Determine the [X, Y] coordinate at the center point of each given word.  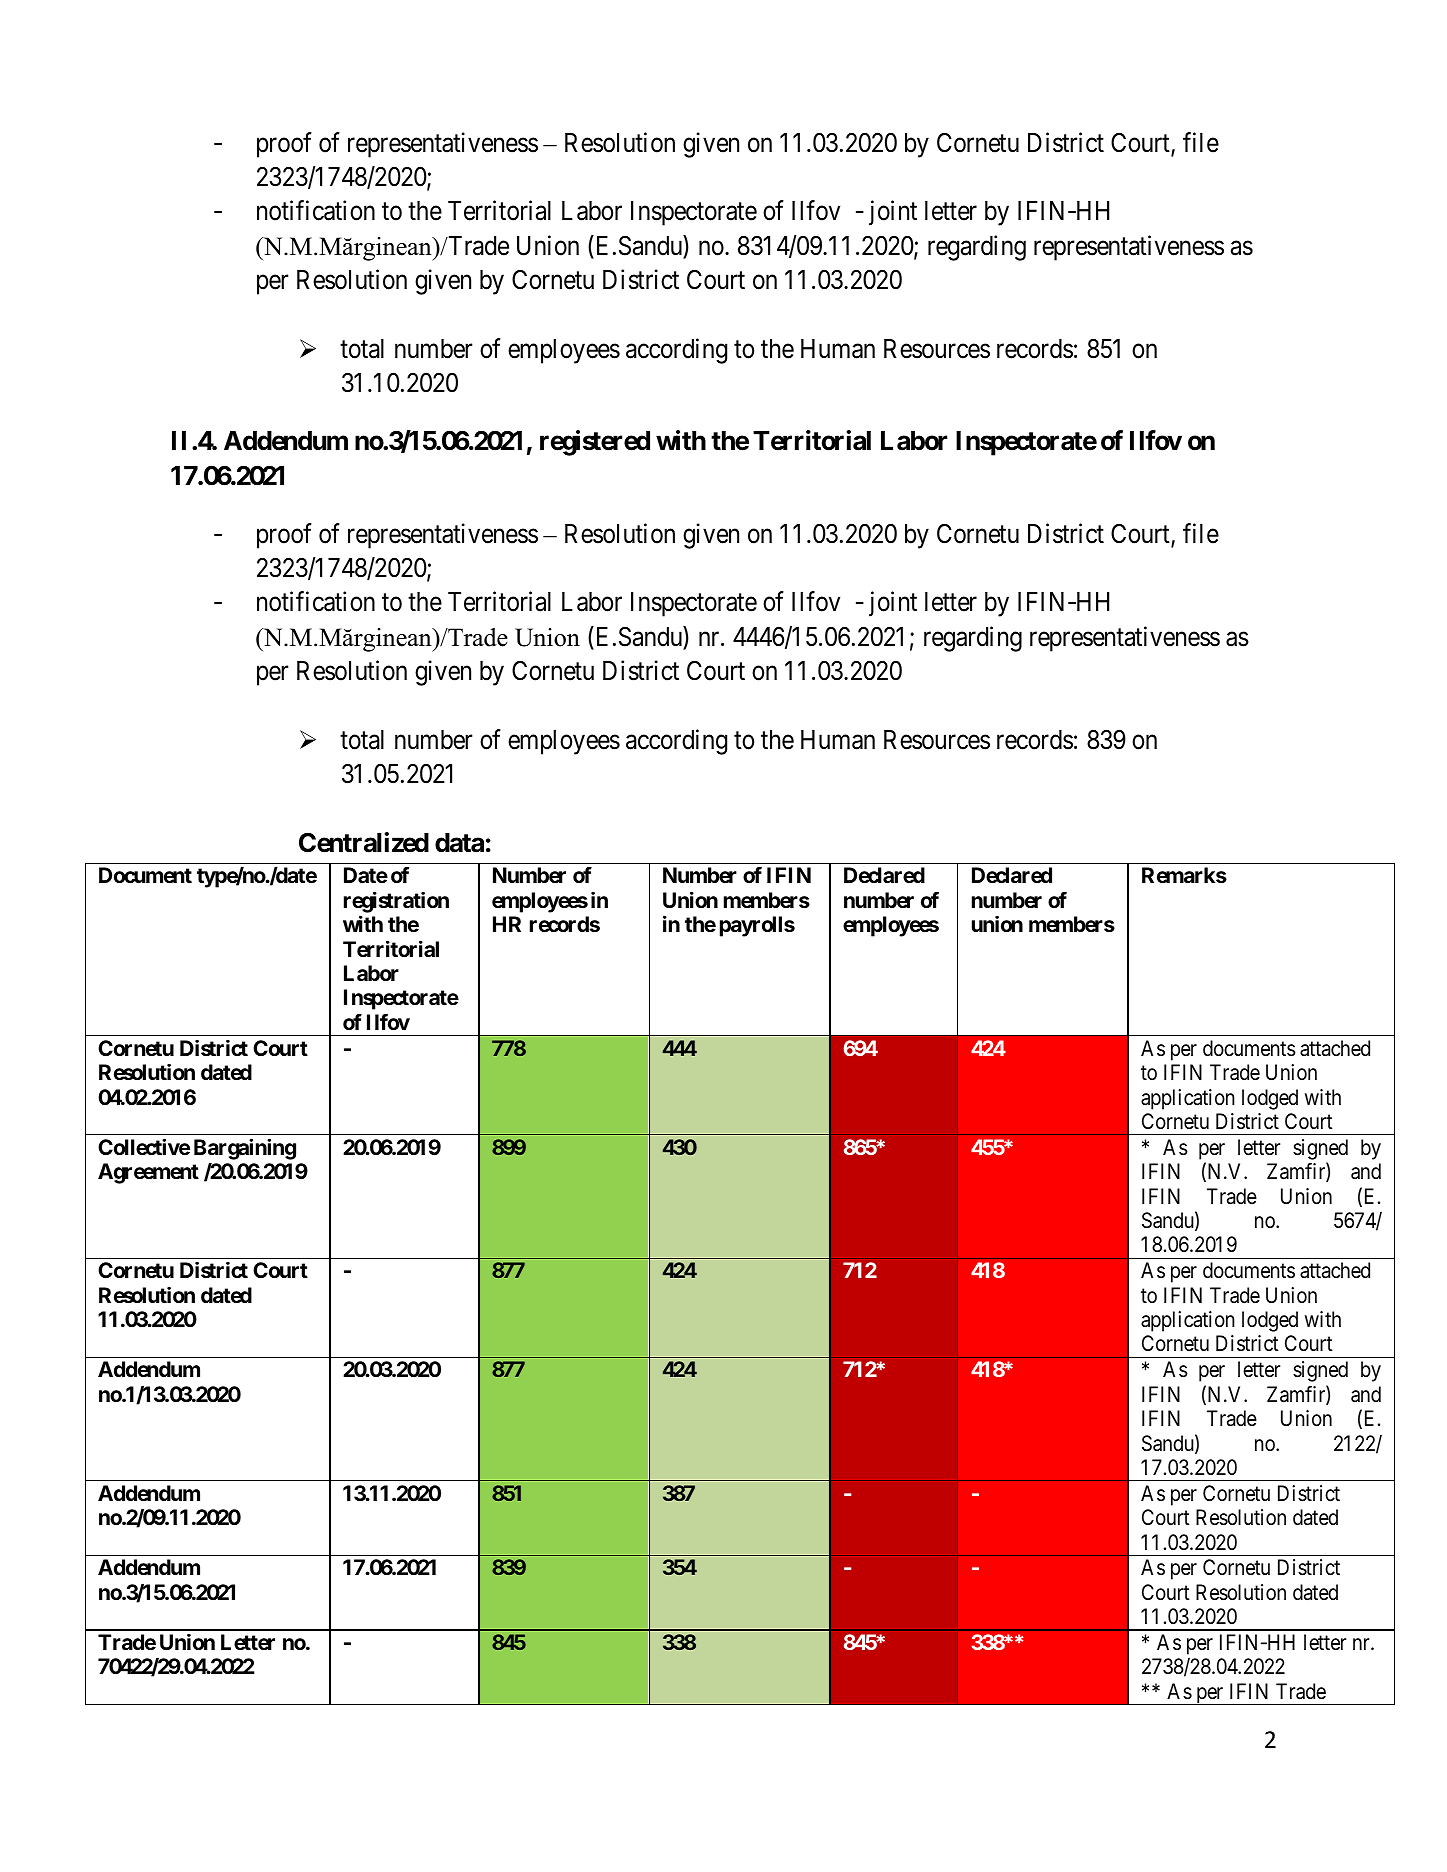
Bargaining [245, 1149]
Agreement [148, 1173]
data [459, 843]
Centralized [364, 842]
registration [396, 902]
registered [595, 443]
